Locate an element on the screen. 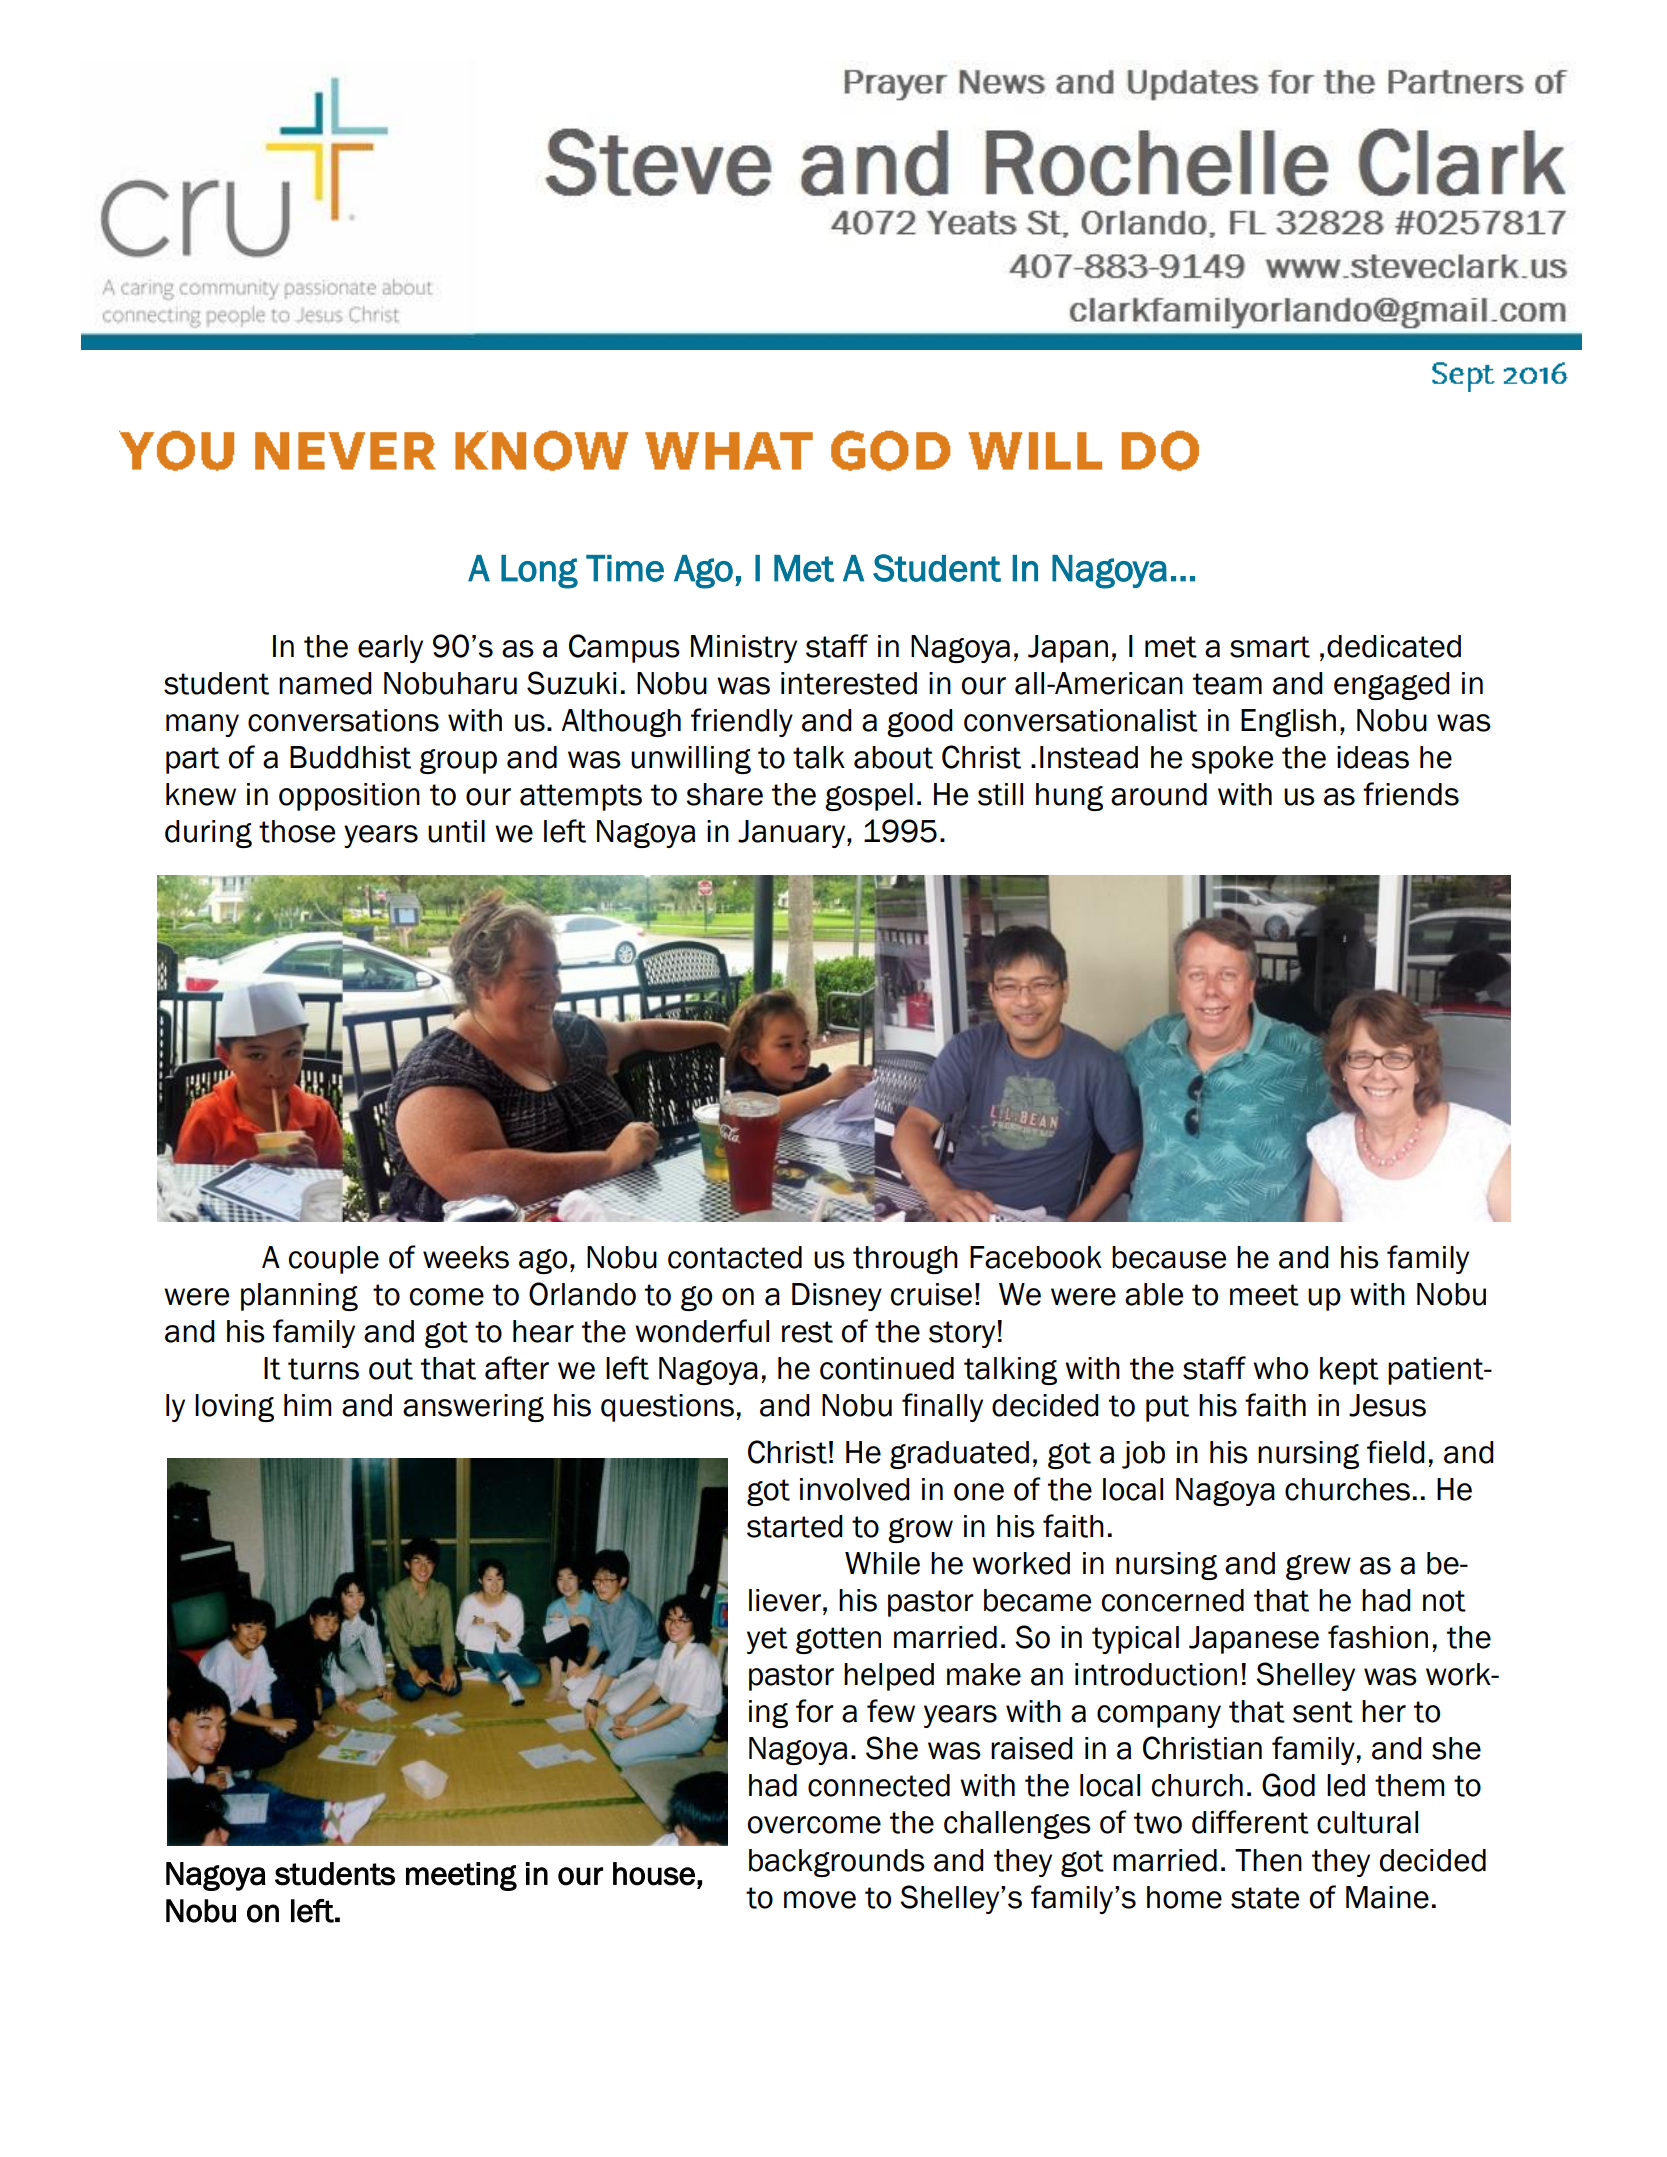  because is located at coordinates (1169, 1257).
